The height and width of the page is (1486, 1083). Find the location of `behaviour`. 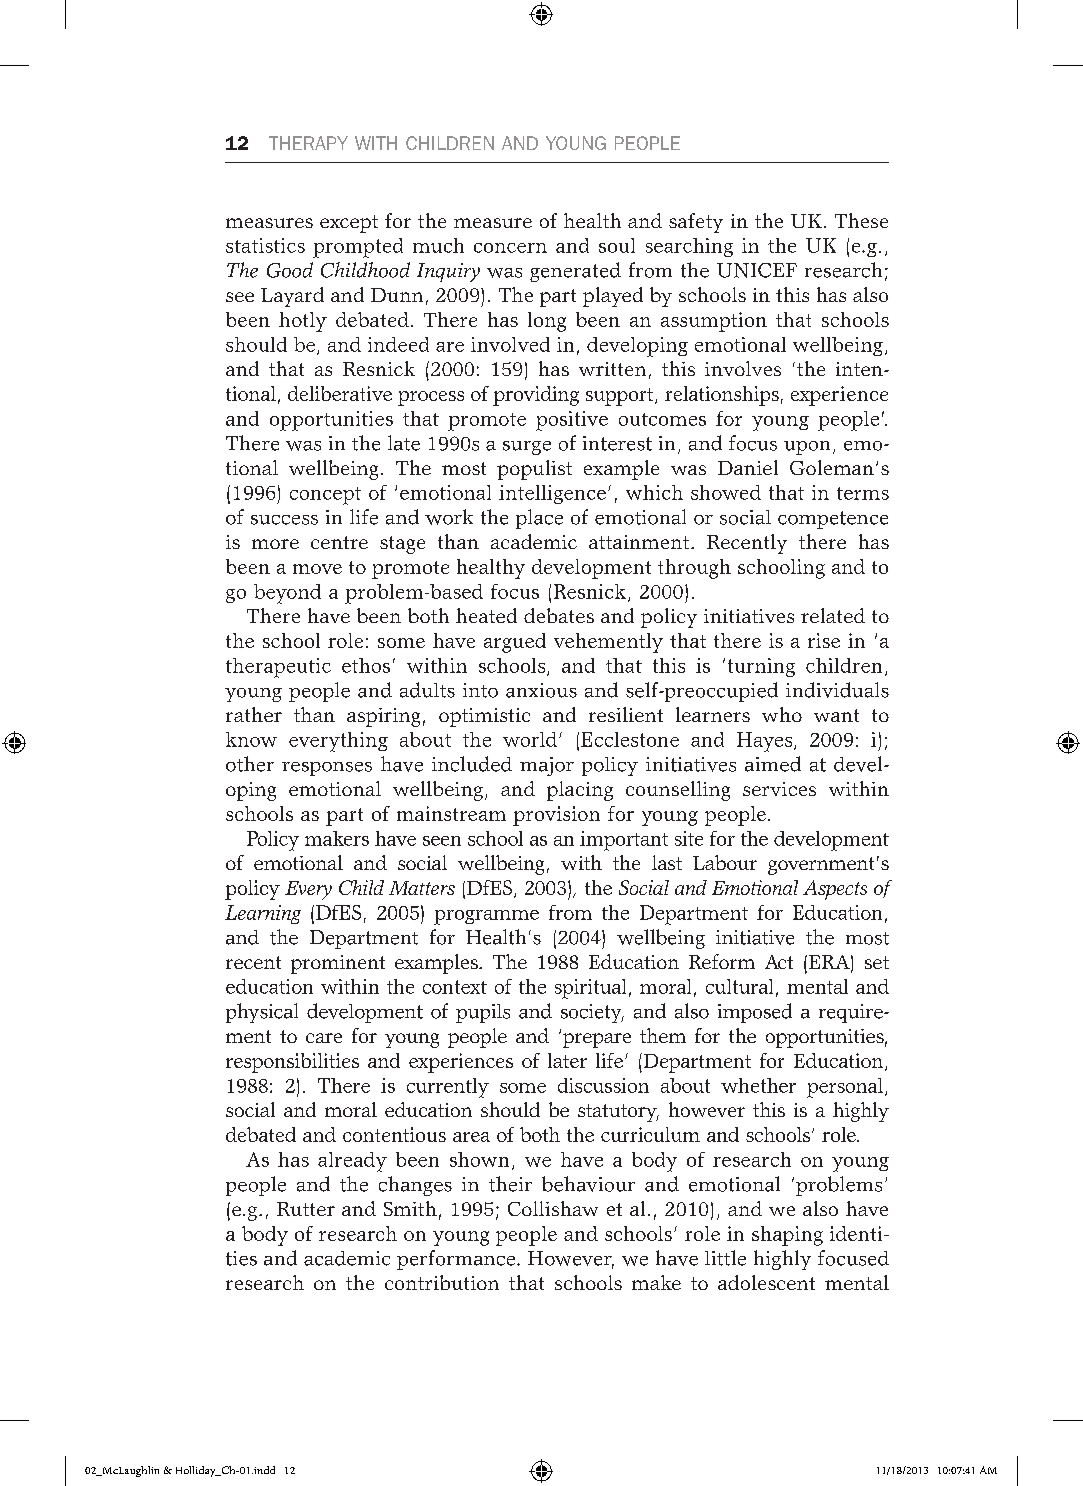

behaviour is located at coordinates (588, 1184).
